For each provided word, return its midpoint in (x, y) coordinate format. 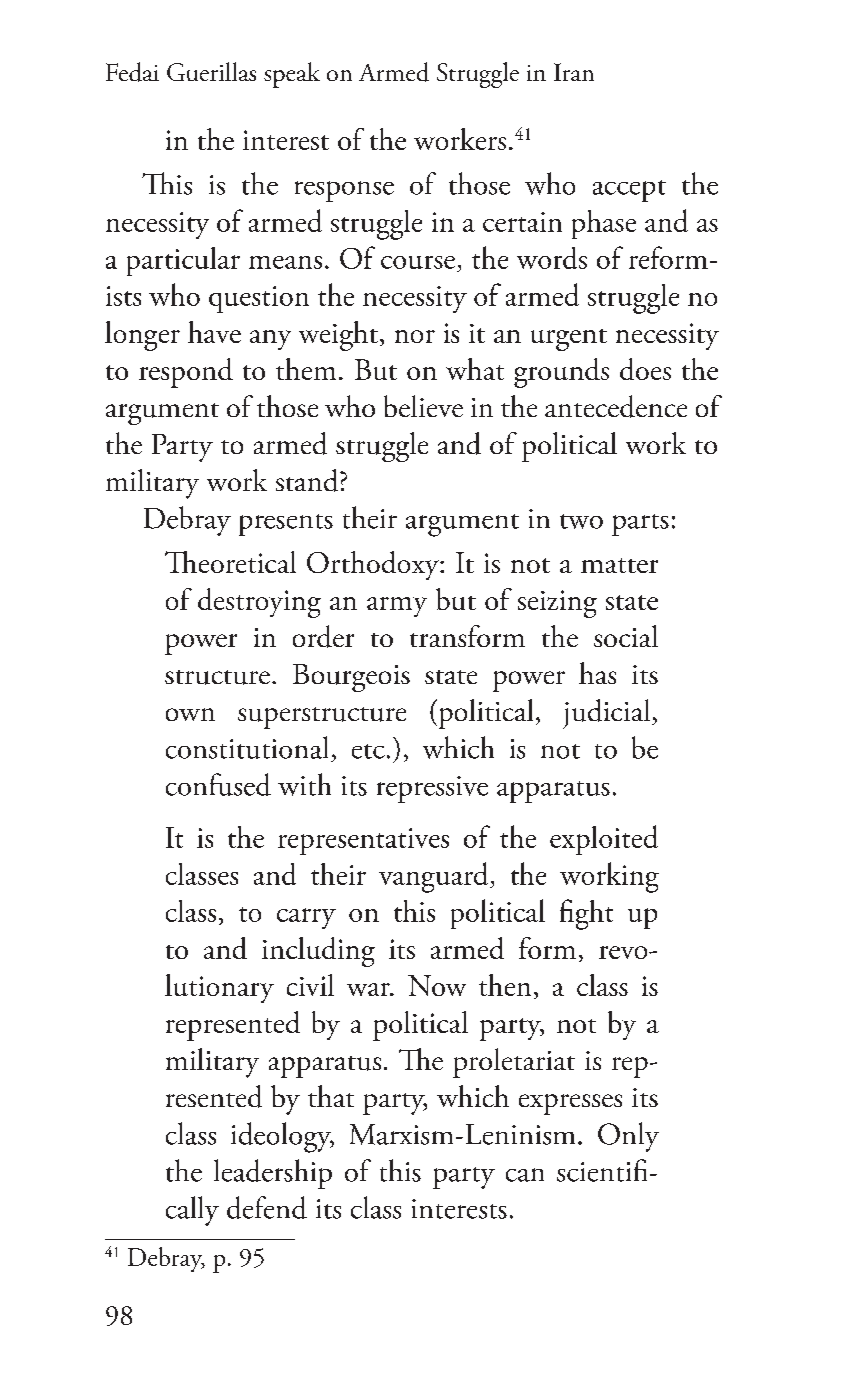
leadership (273, 1174)
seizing (557, 604)
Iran (574, 72)
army (397, 607)
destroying (259, 603)
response (344, 191)
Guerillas (211, 71)
